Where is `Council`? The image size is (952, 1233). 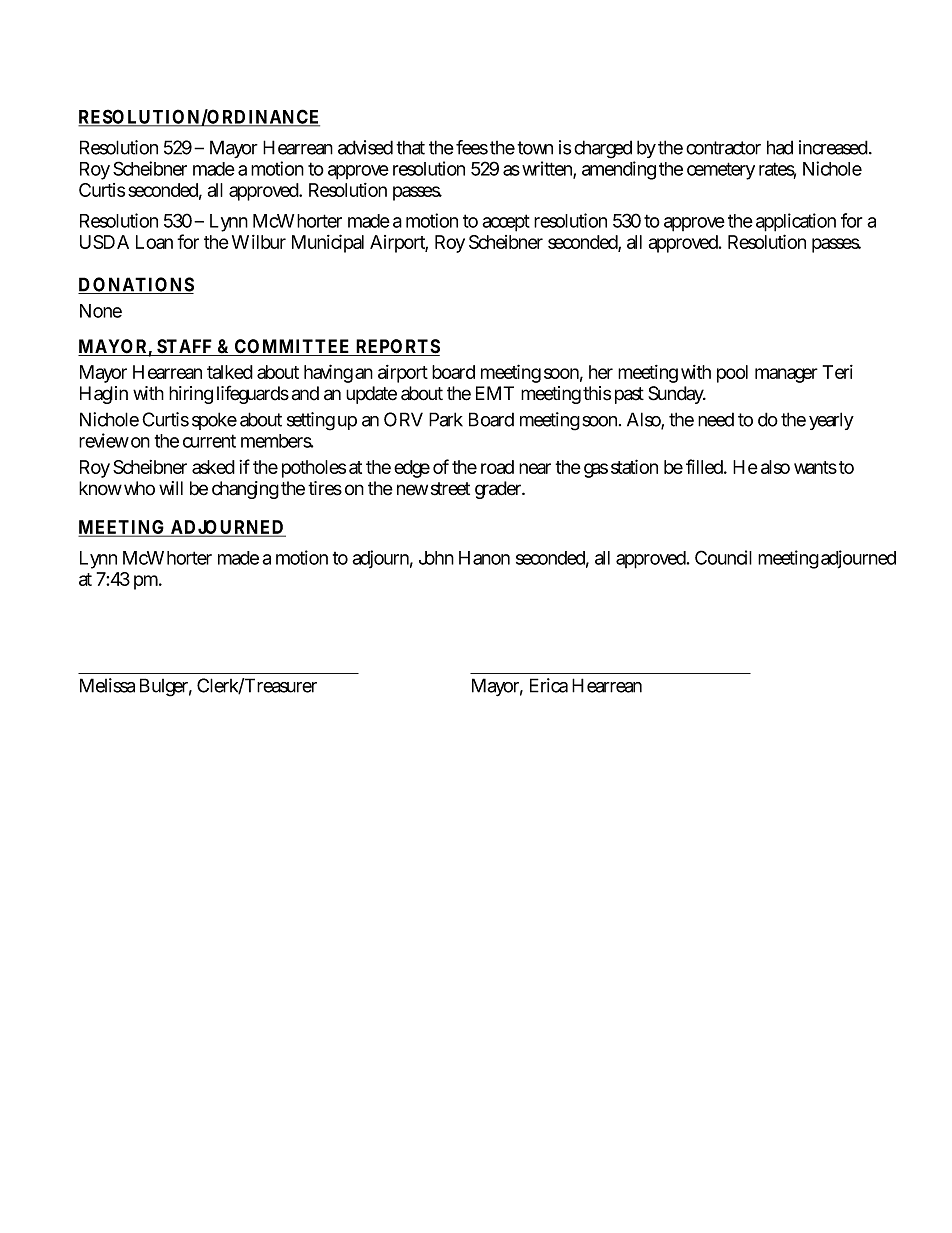
Council is located at coordinates (723, 557).
